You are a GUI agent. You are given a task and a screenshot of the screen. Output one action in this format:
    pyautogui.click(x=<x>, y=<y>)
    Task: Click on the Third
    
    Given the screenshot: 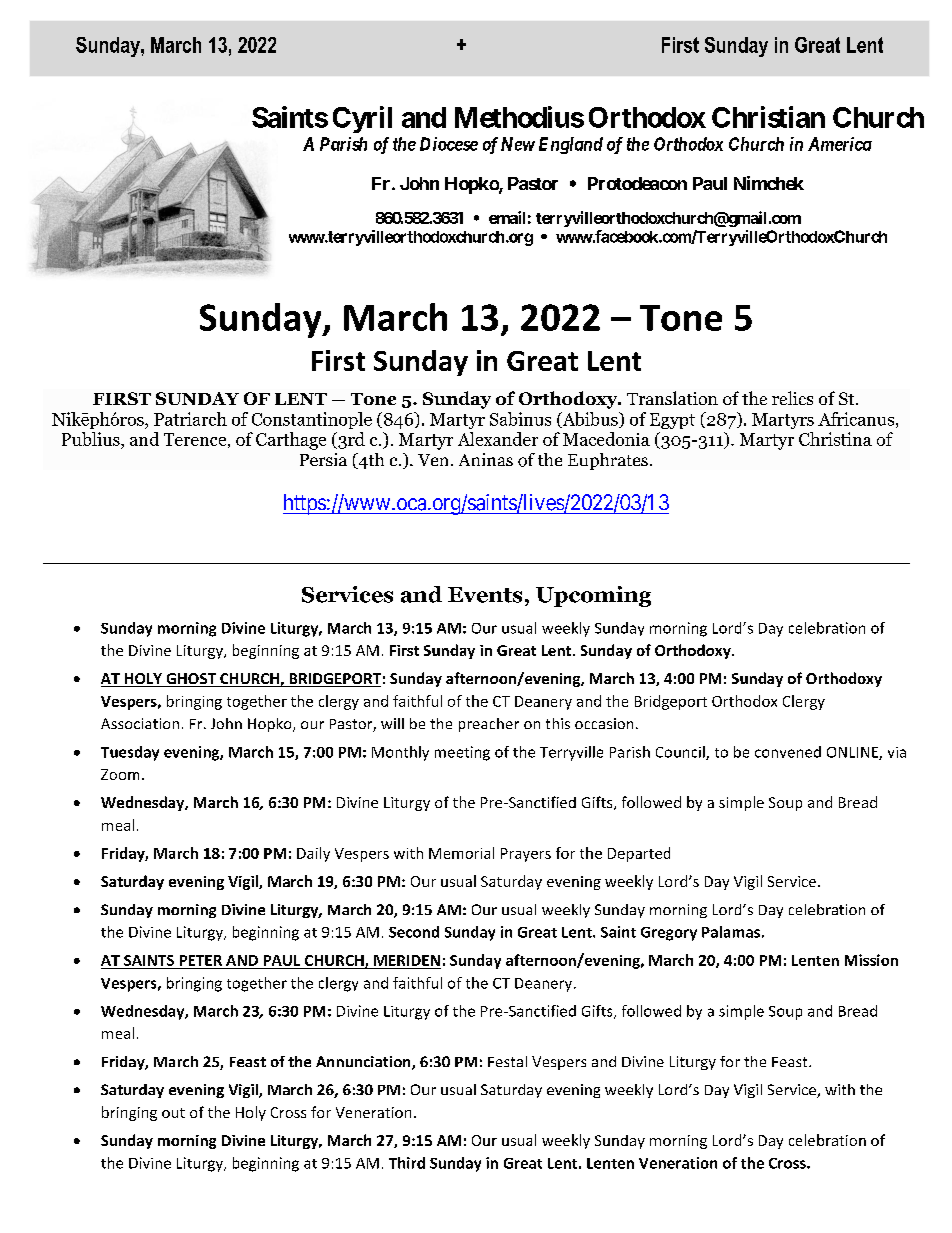 What is the action you would take?
    pyautogui.click(x=407, y=1163)
